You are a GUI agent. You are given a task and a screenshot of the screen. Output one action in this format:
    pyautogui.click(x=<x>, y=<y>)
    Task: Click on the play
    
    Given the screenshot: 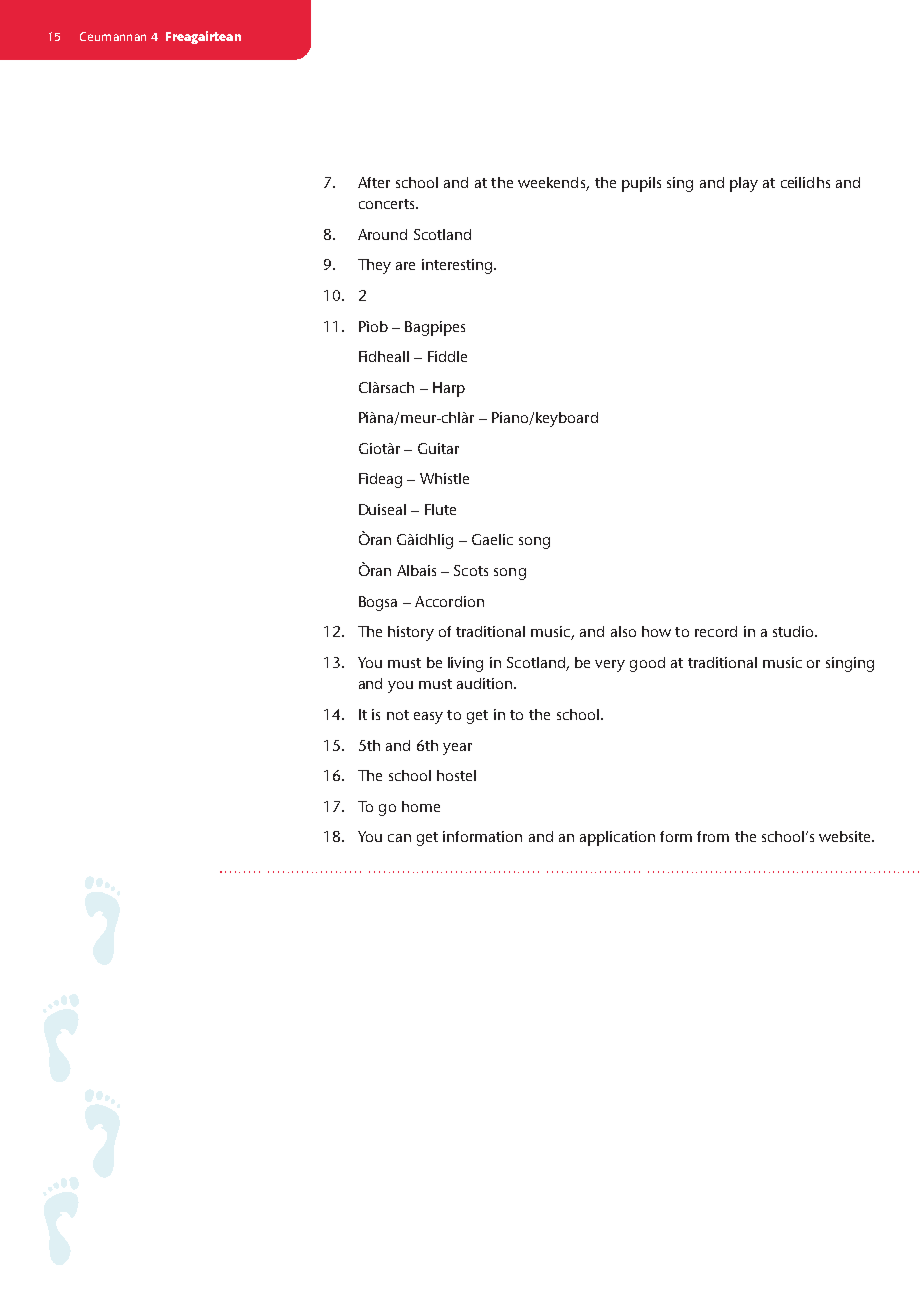 What is the action you would take?
    pyautogui.click(x=744, y=184)
